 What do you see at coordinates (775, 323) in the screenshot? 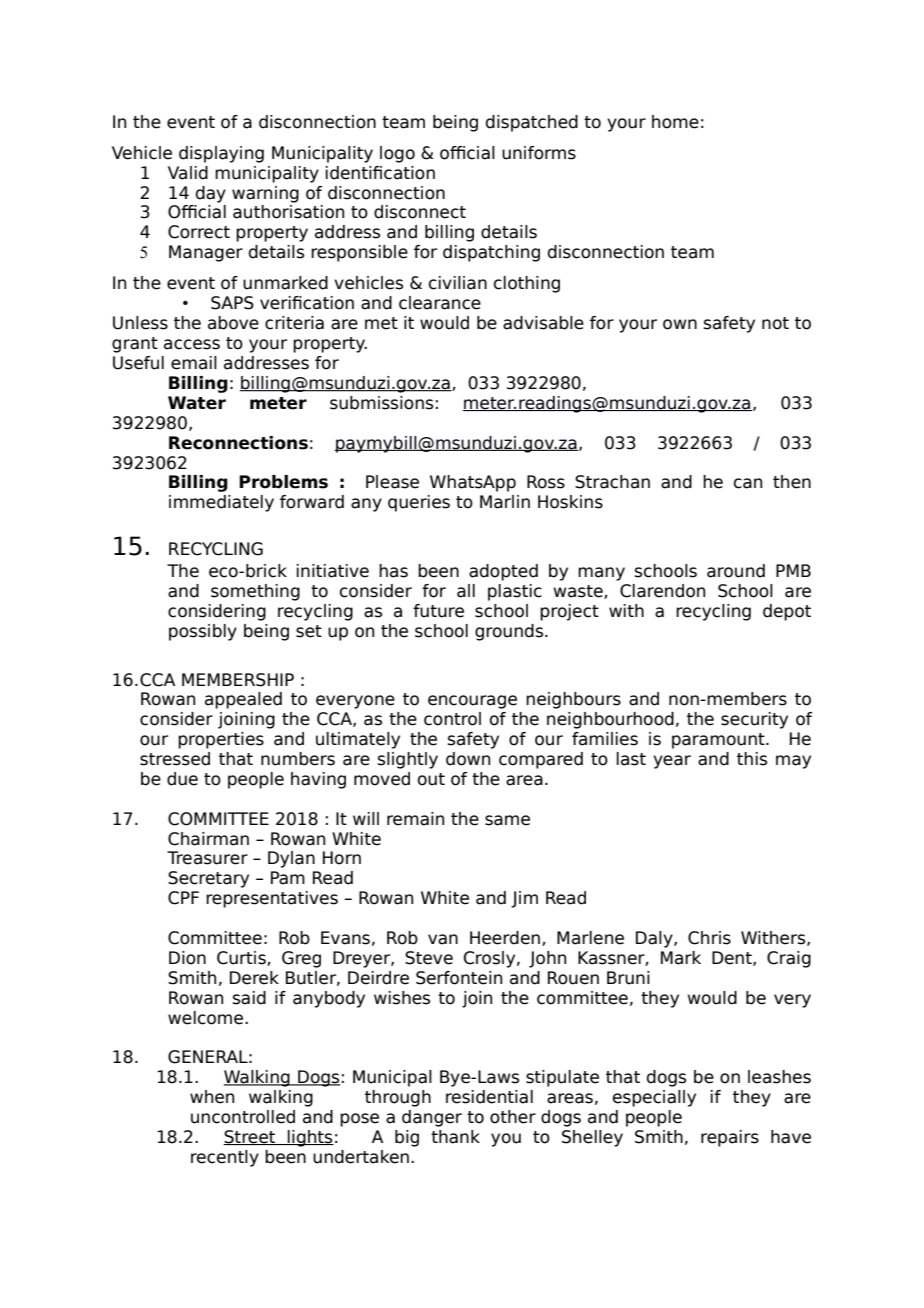
I see `not` at bounding box center [775, 323].
